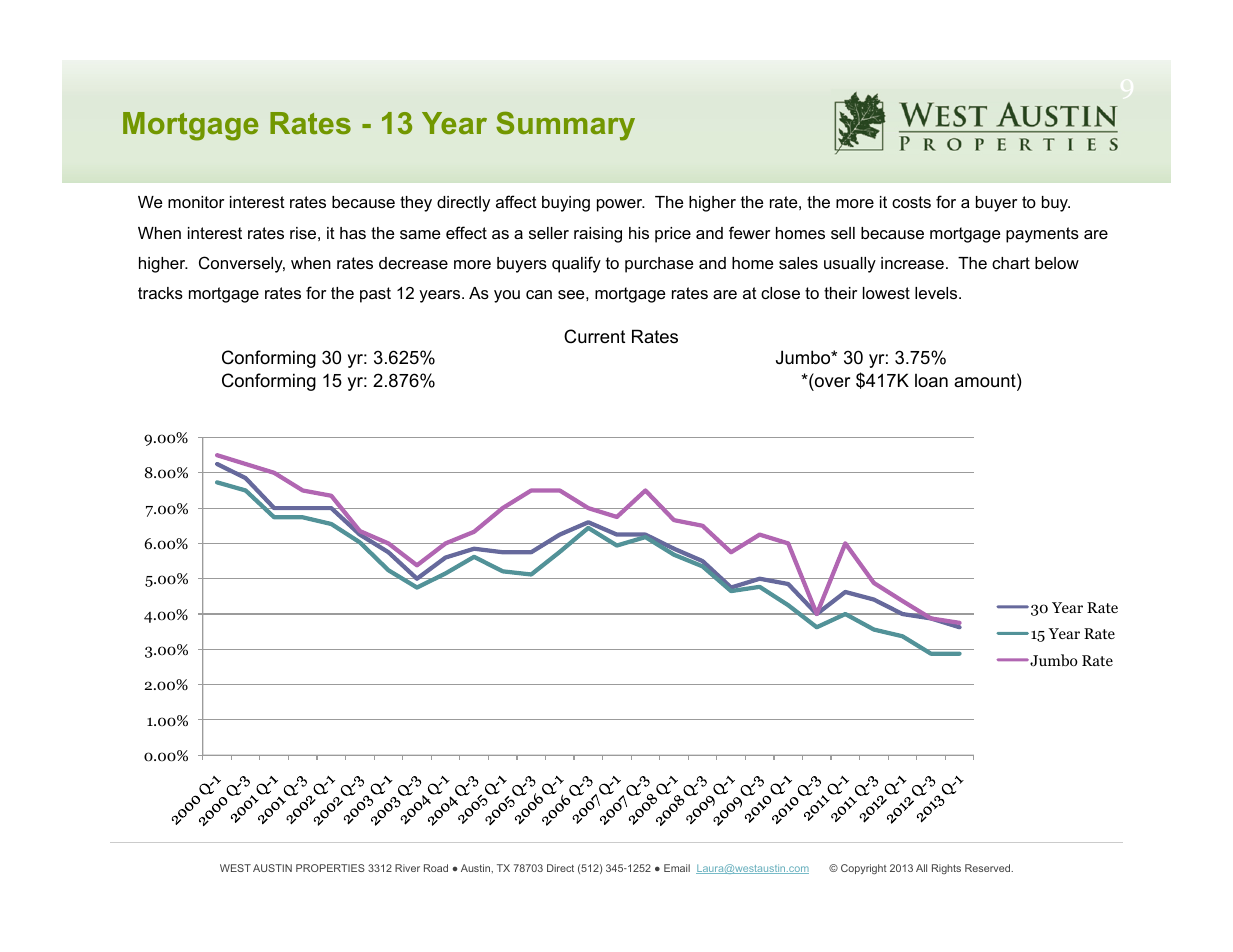  What do you see at coordinates (911, 202) in the screenshot?
I see `costs` at bounding box center [911, 202].
